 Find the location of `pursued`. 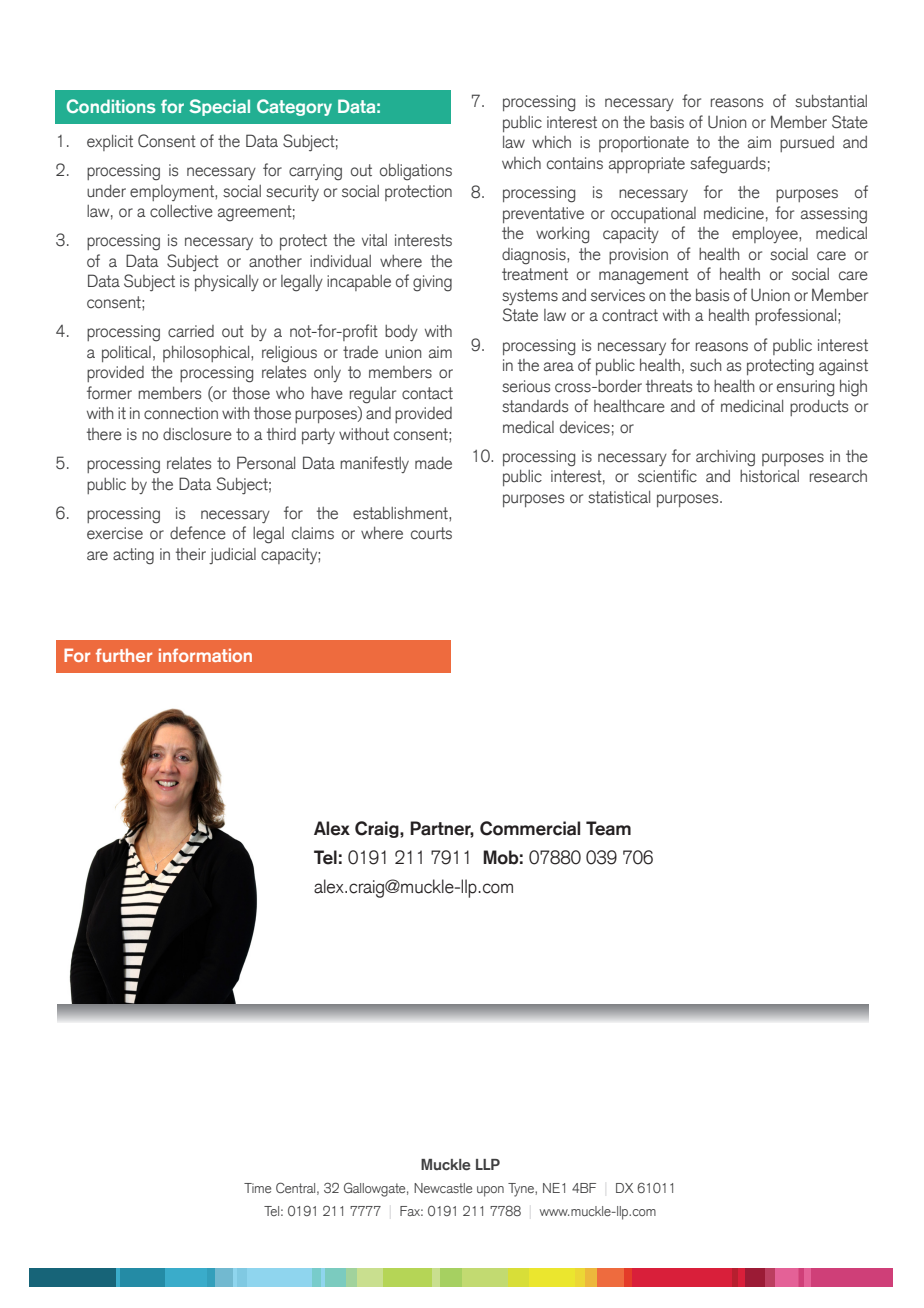

pursued is located at coordinates (807, 144).
